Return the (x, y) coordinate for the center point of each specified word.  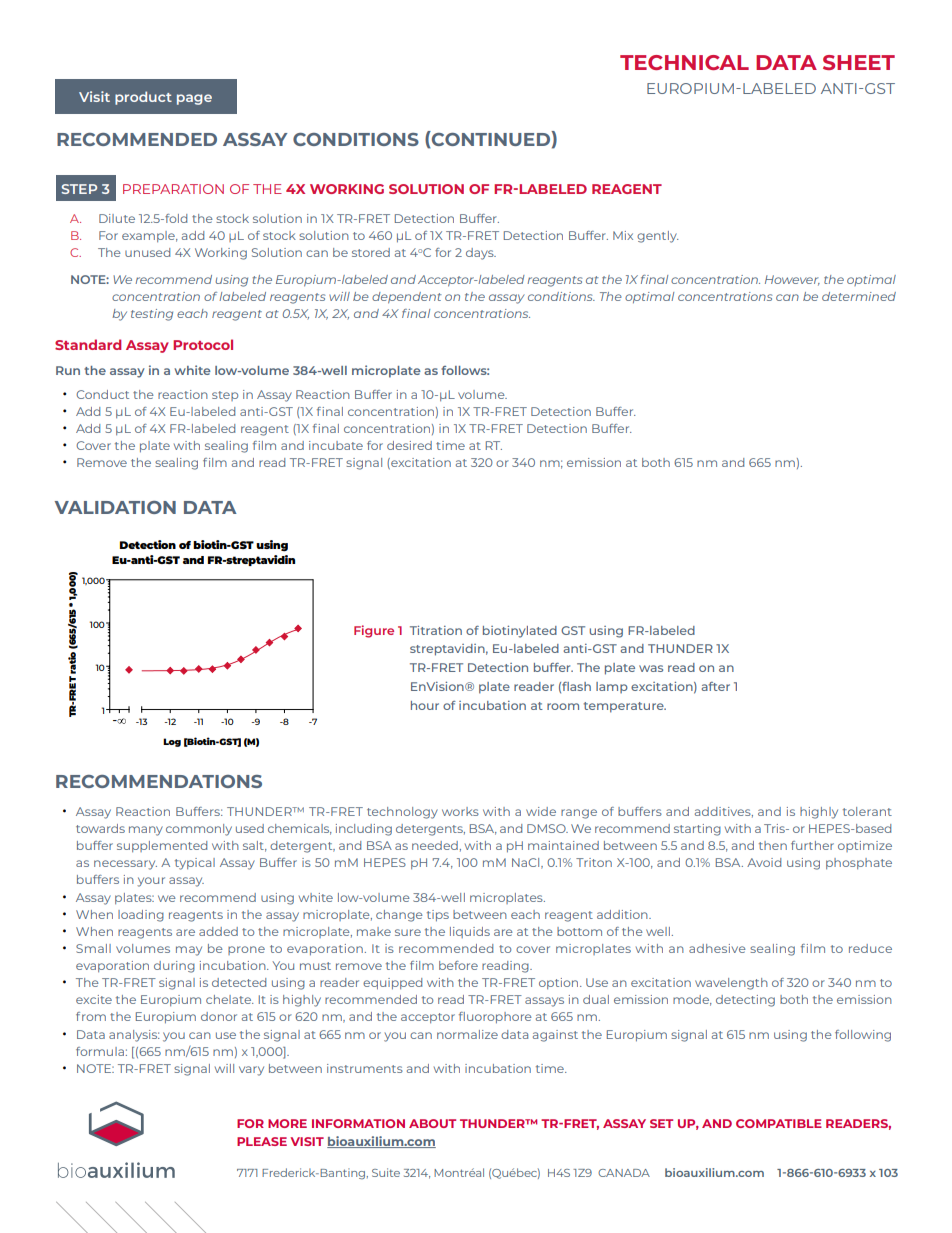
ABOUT (432, 1123)
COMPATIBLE (779, 1123)
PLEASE (262, 1141)
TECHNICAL (684, 62)
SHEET (859, 62)
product (143, 98)
